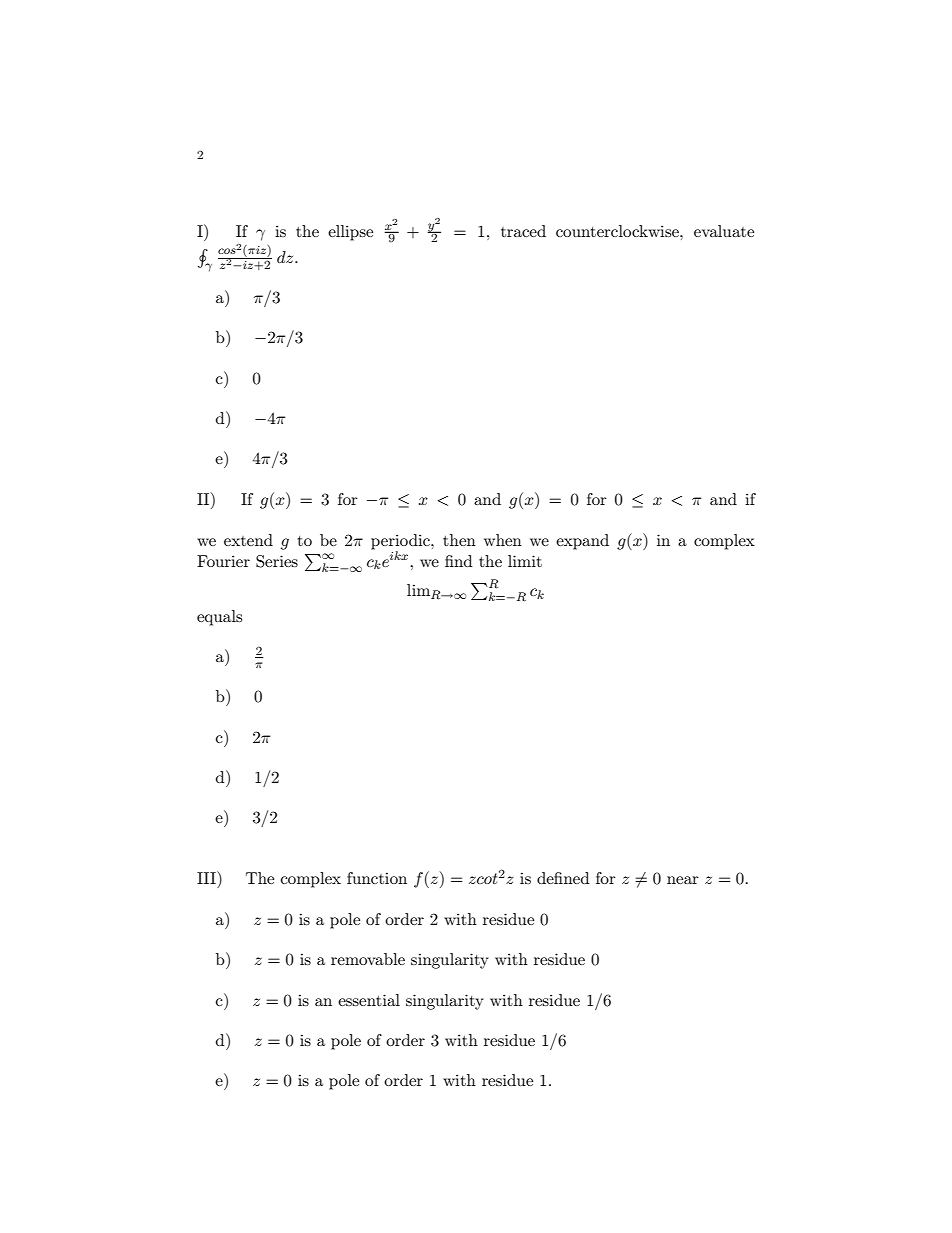 This screenshot has width=952, height=1233. What do you see at coordinates (369, 1000) in the screenshot?
I see `essential` at bounding box center [369, 1000].
